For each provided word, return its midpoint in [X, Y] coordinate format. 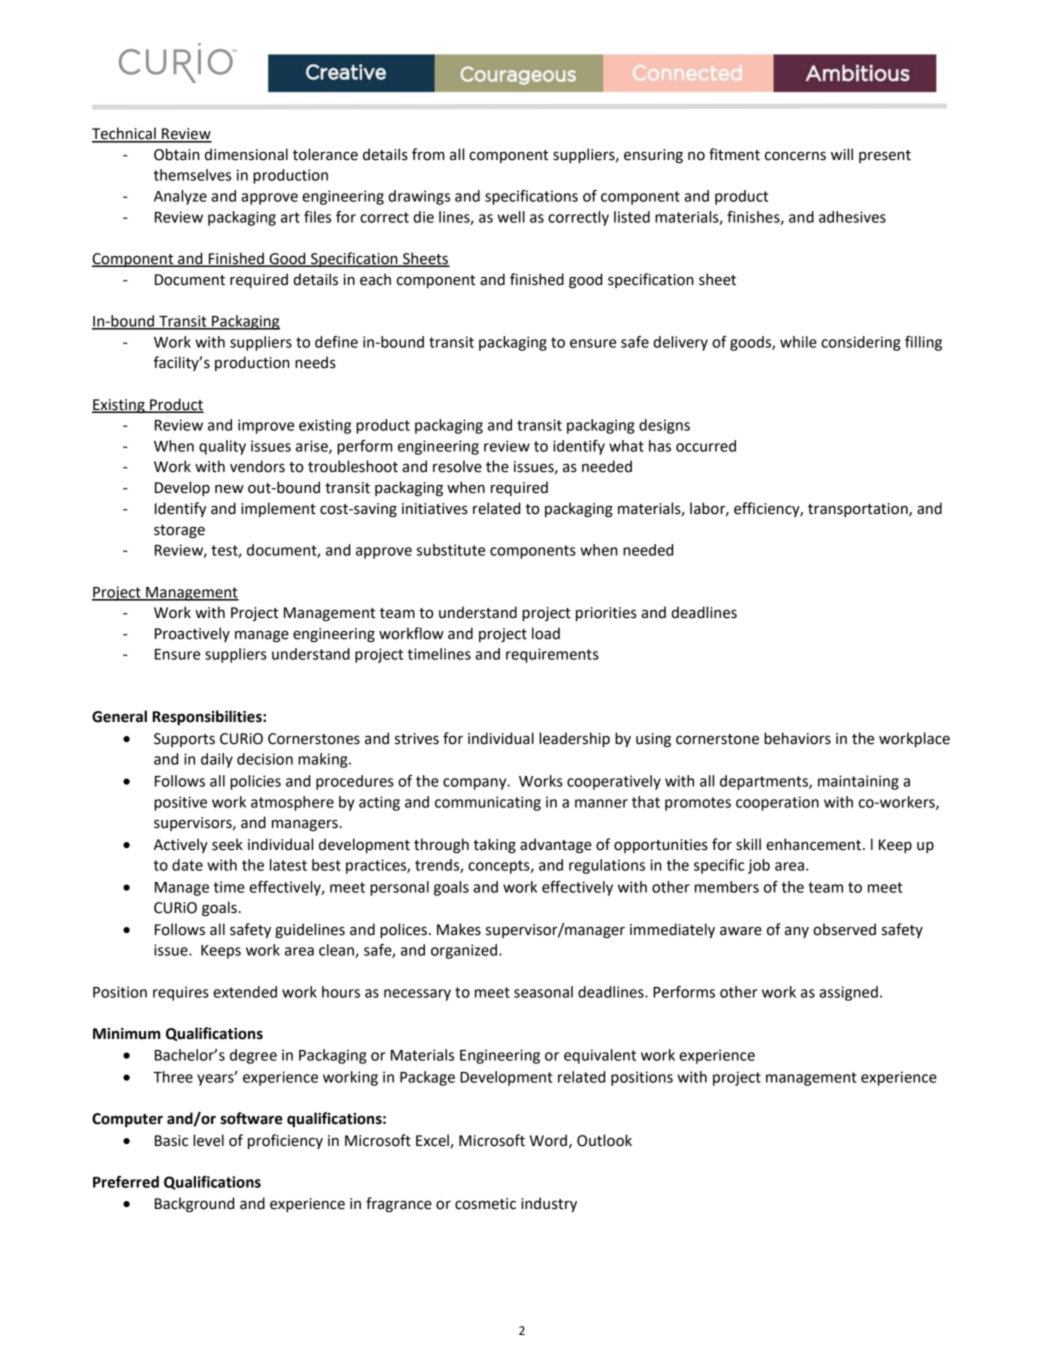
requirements [552, 655]
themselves [192, 175]
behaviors [797, 738]
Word [548, 1140]
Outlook [604, 1140]
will [842, 154]
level [208, 1140]
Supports [184, 740]
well [511, 217]
